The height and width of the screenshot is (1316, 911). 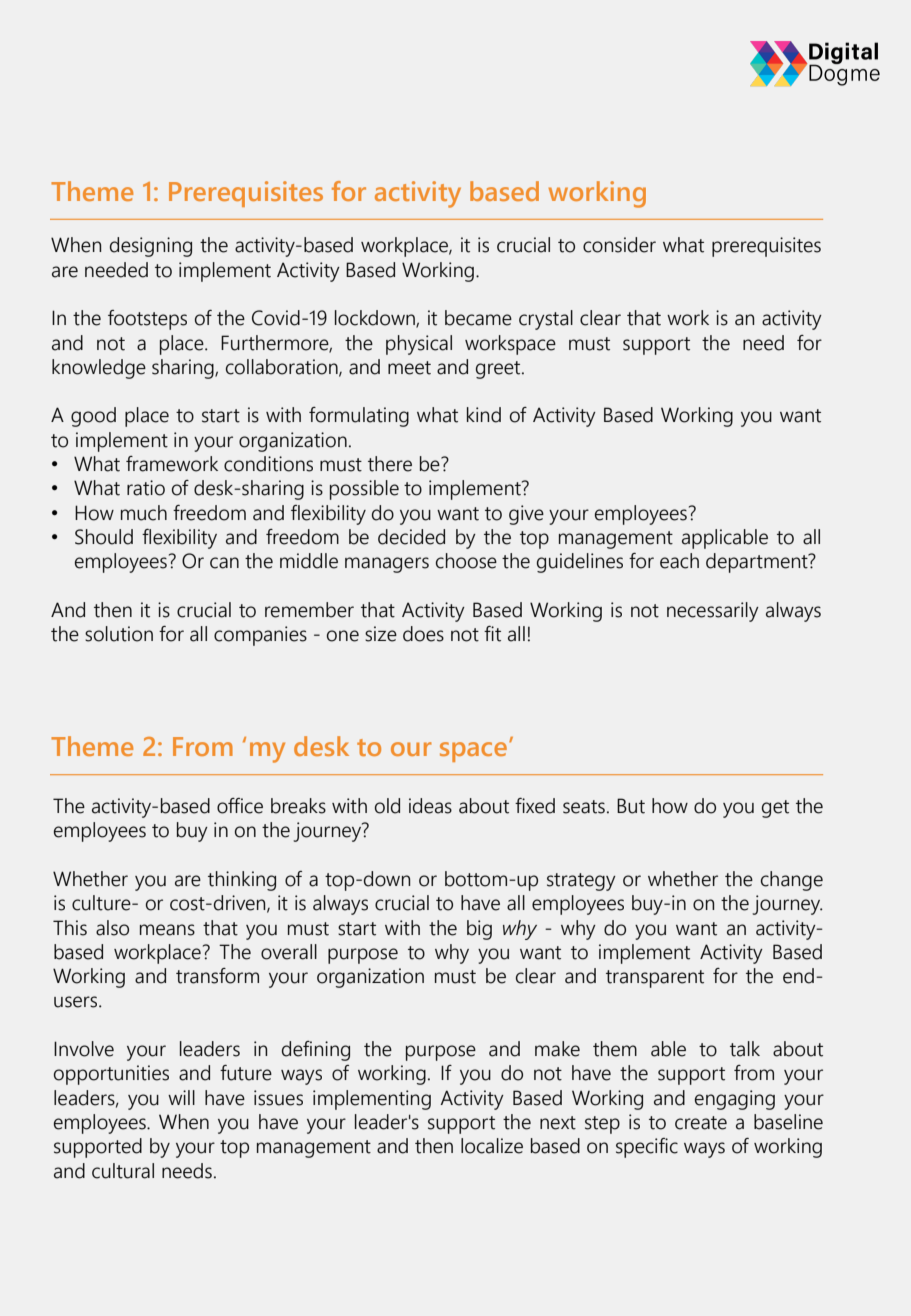 I want to click on cultural, so click(x=123, y=1171).
